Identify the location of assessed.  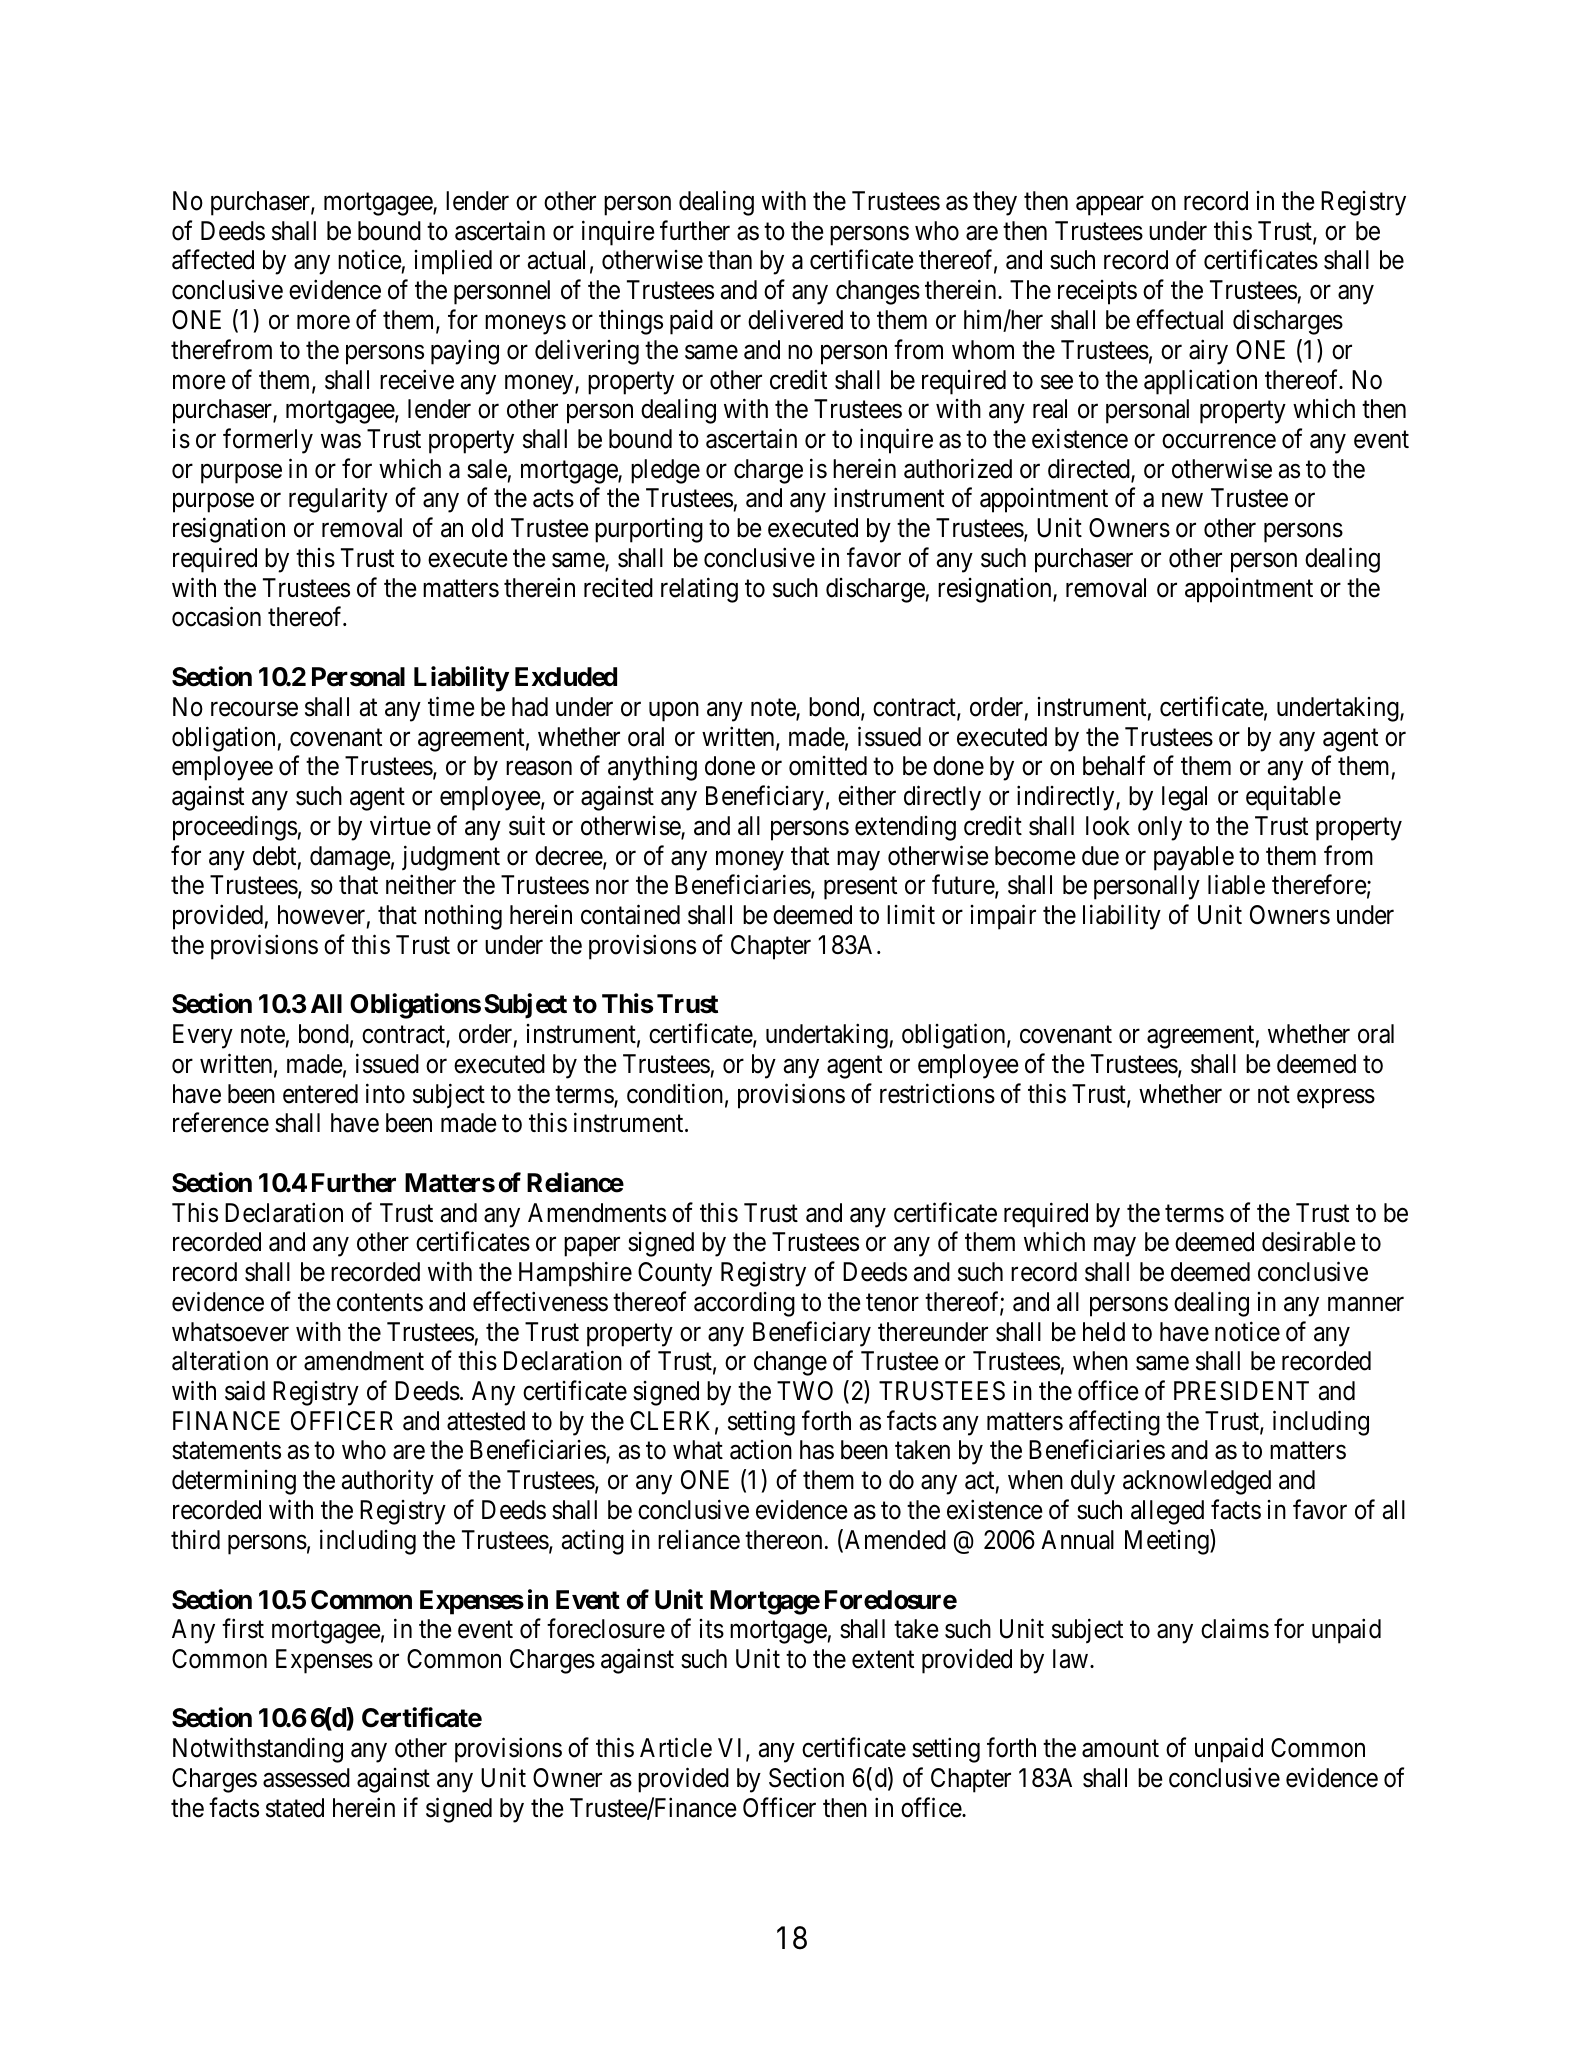
(306, 1778).
